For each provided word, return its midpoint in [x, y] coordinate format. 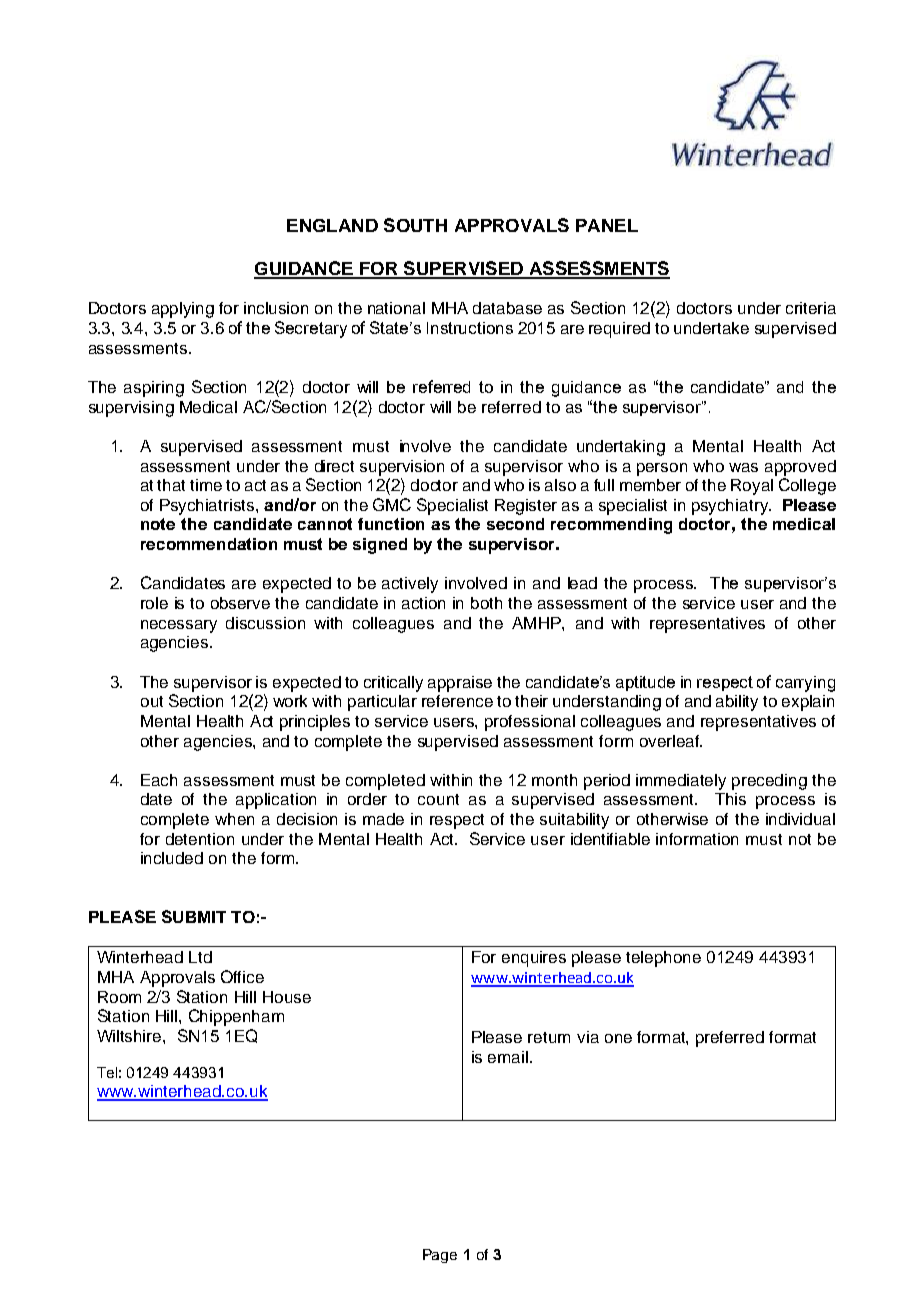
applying [183, 310]
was [743, 467]
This [730, 799]
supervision [402, 468]
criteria [811, 308]
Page [440, 1256]
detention [200, 839]
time [206, 485]
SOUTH [415, 225]
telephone [663, 959]
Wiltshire [130, 1036]
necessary [179, 626]
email [509, 1057]
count [438, 799]
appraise [460, 684]
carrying [805, 684]
